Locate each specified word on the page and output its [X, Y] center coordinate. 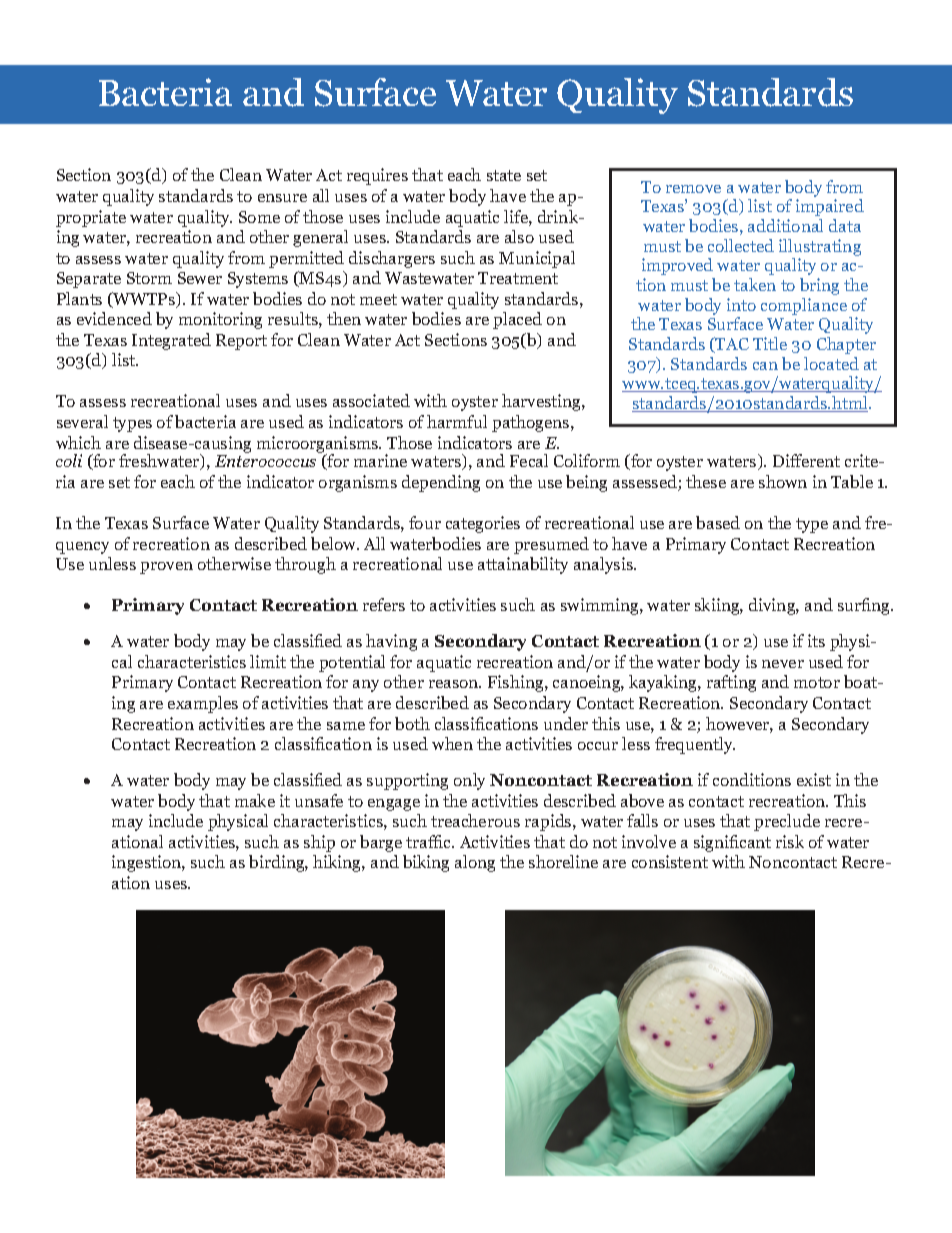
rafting [731, 683]
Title [770, 343]
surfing [865, 606]
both [412, 723]
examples [203, 704]
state [504, 175]
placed [517, 320]
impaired [830, 207]
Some [259, 217]
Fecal [529, 460]
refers [384, 604]
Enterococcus [265, 461]
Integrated [171, 341]
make [255, 800]
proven [166, 568]
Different [806, 460]
